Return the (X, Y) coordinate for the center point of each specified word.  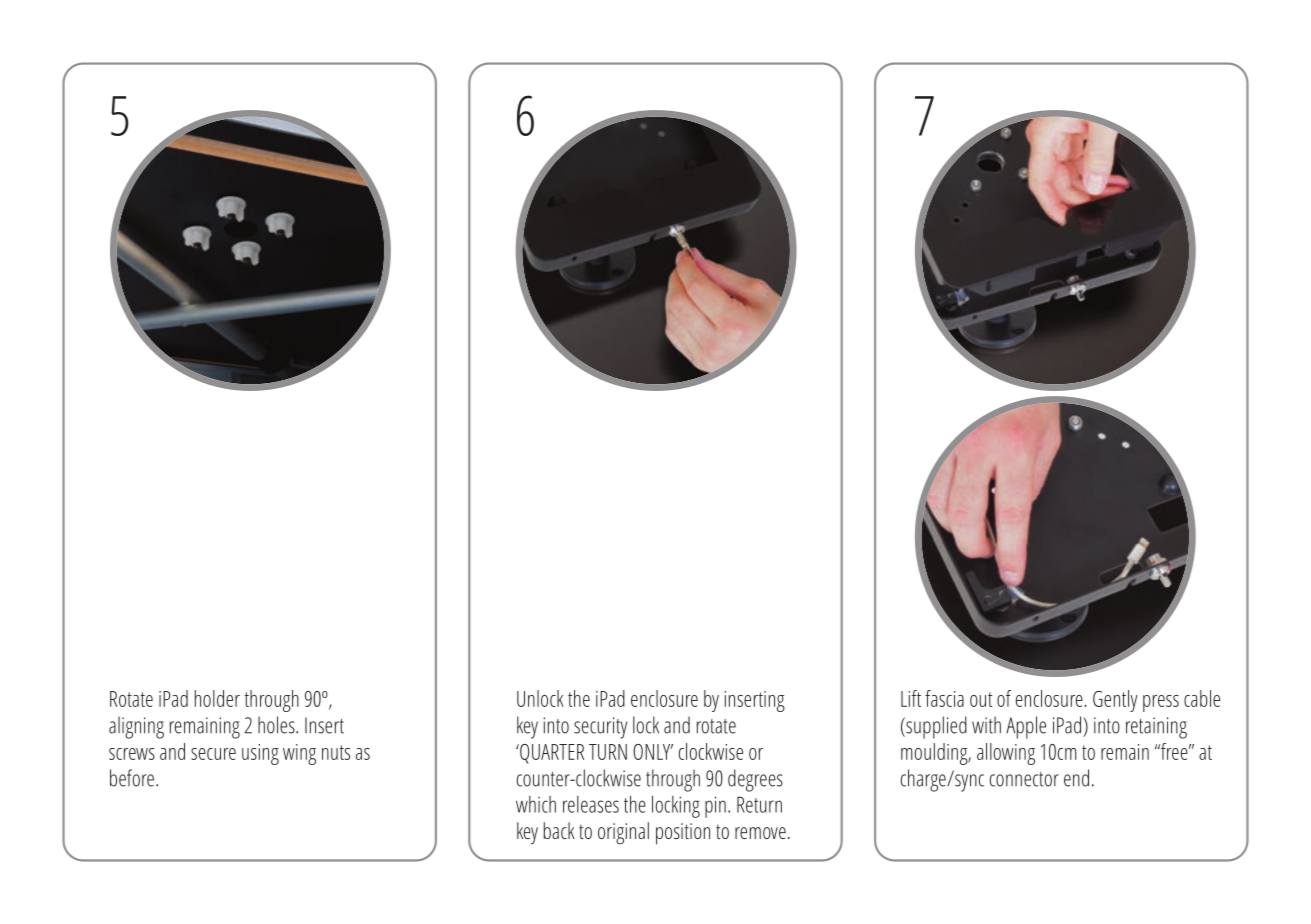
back (559, 830)
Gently (1115, 701)
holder (217, 698)
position (683, 834)
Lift (911, 698)
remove (760, 833)
